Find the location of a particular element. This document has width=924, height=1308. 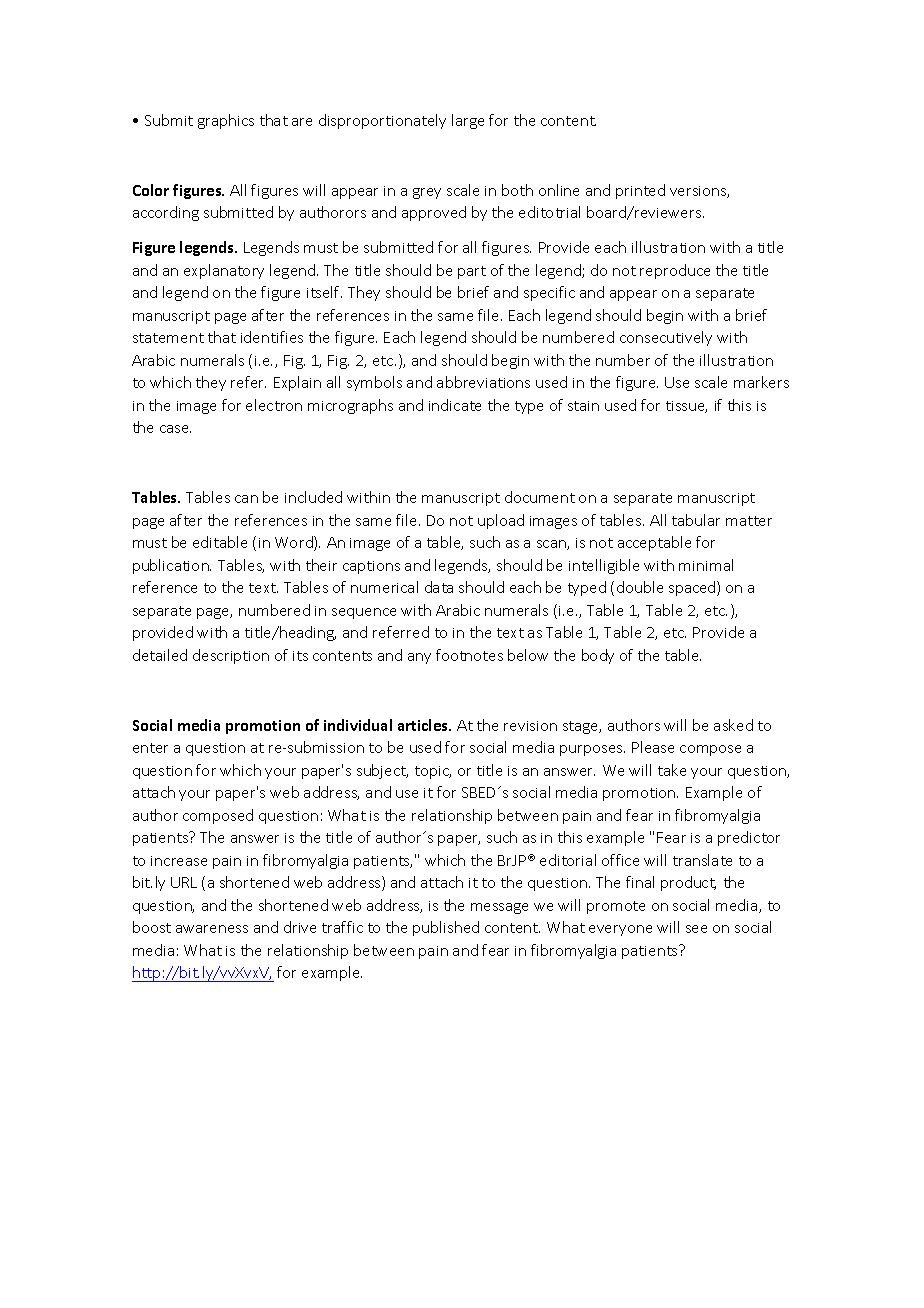

published is located at coordinates (446, 928).
